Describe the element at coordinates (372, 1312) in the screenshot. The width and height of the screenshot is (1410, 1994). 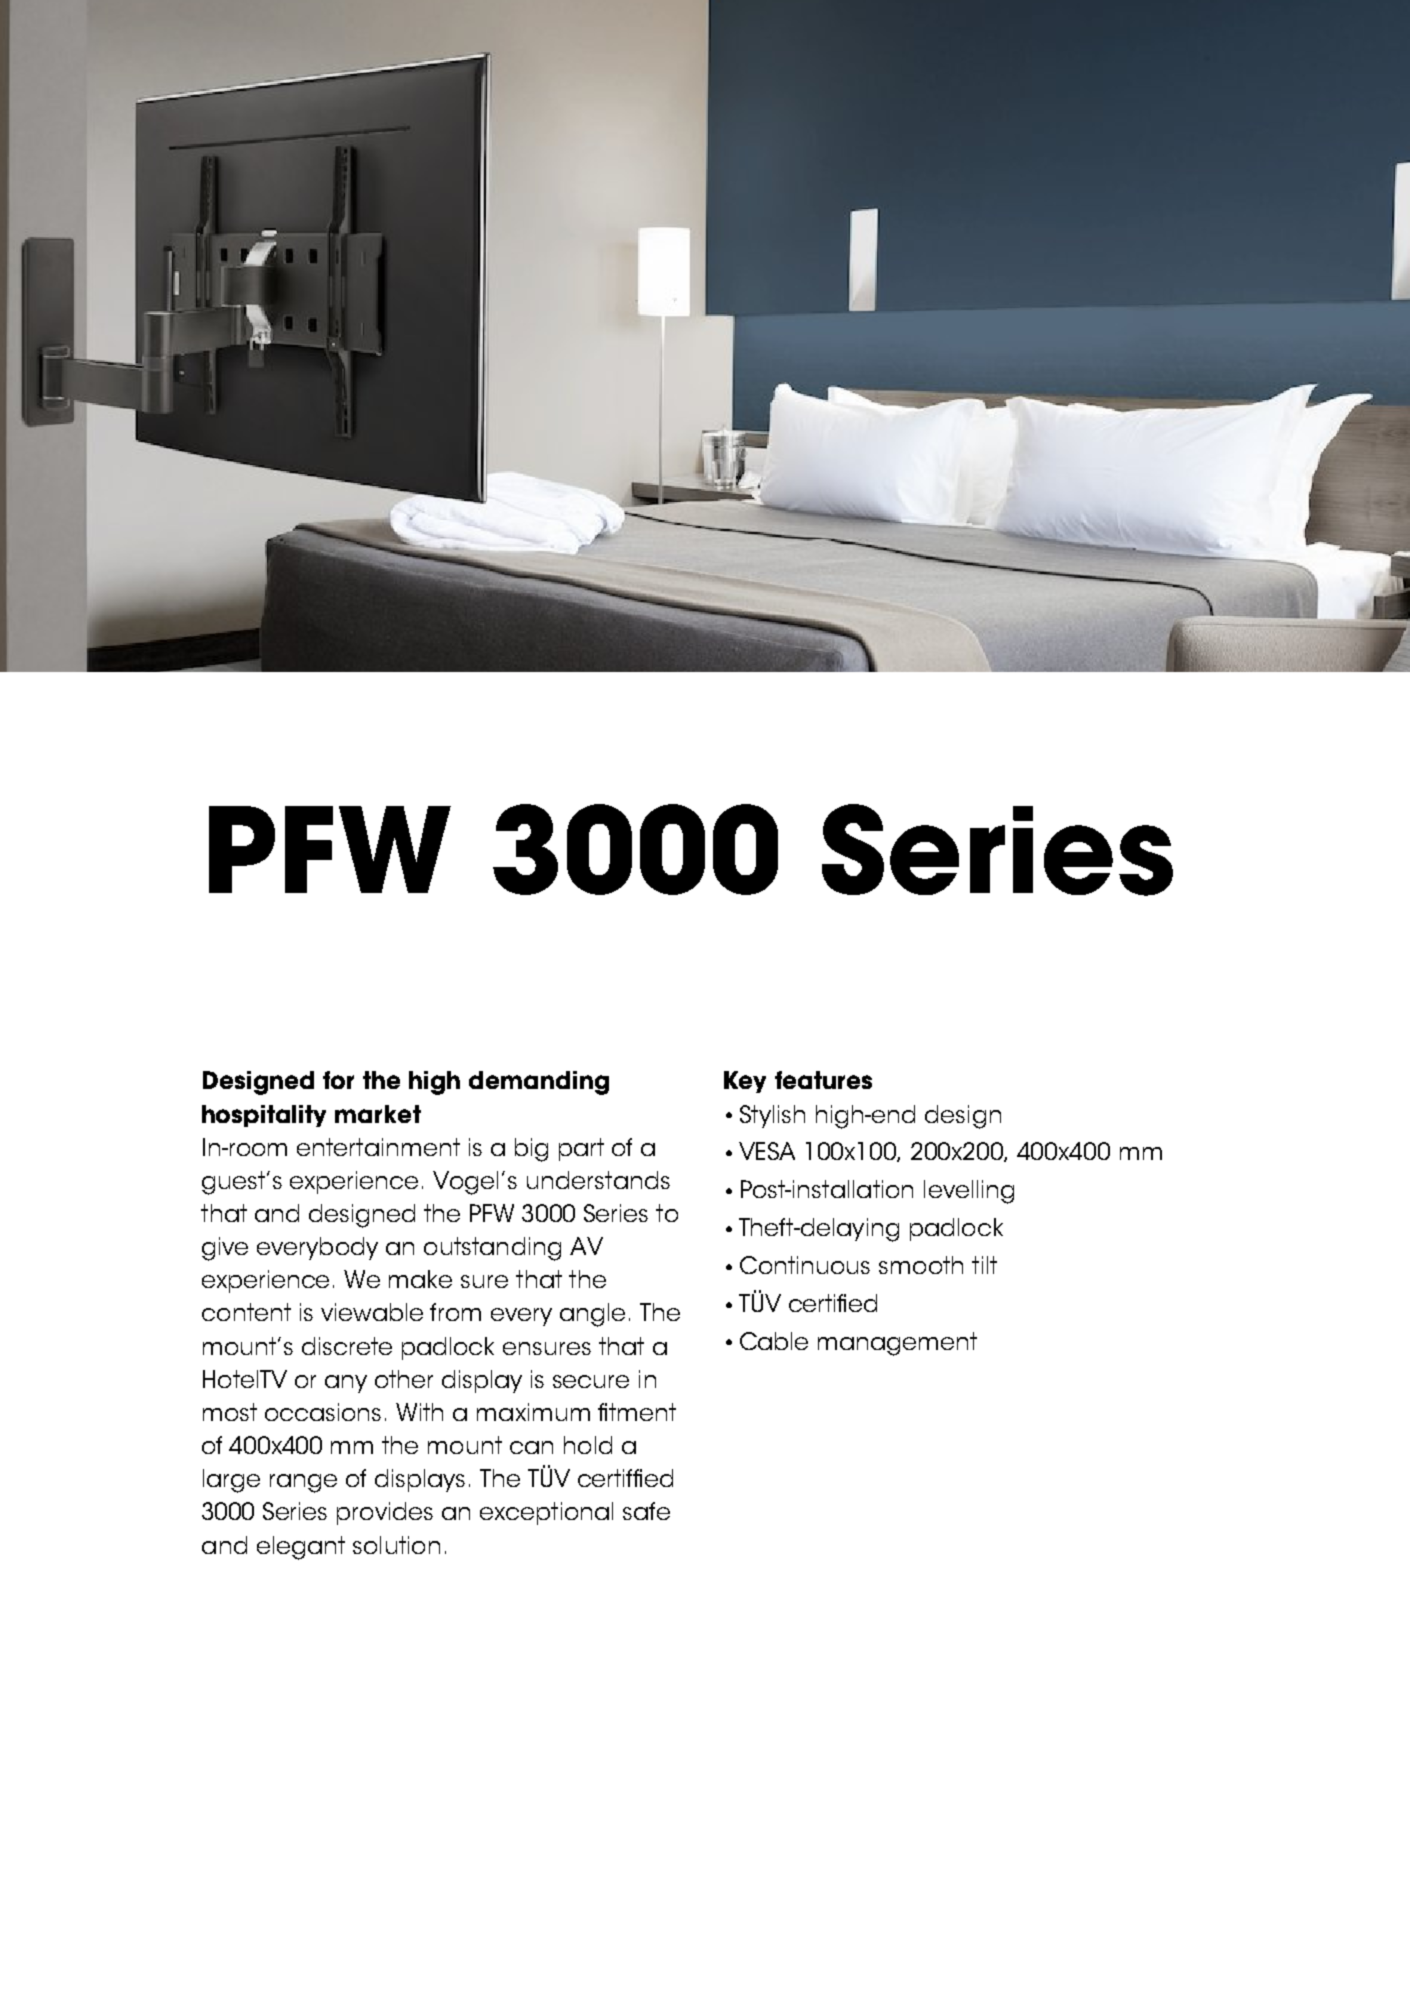
I see `viewable` at that location.
